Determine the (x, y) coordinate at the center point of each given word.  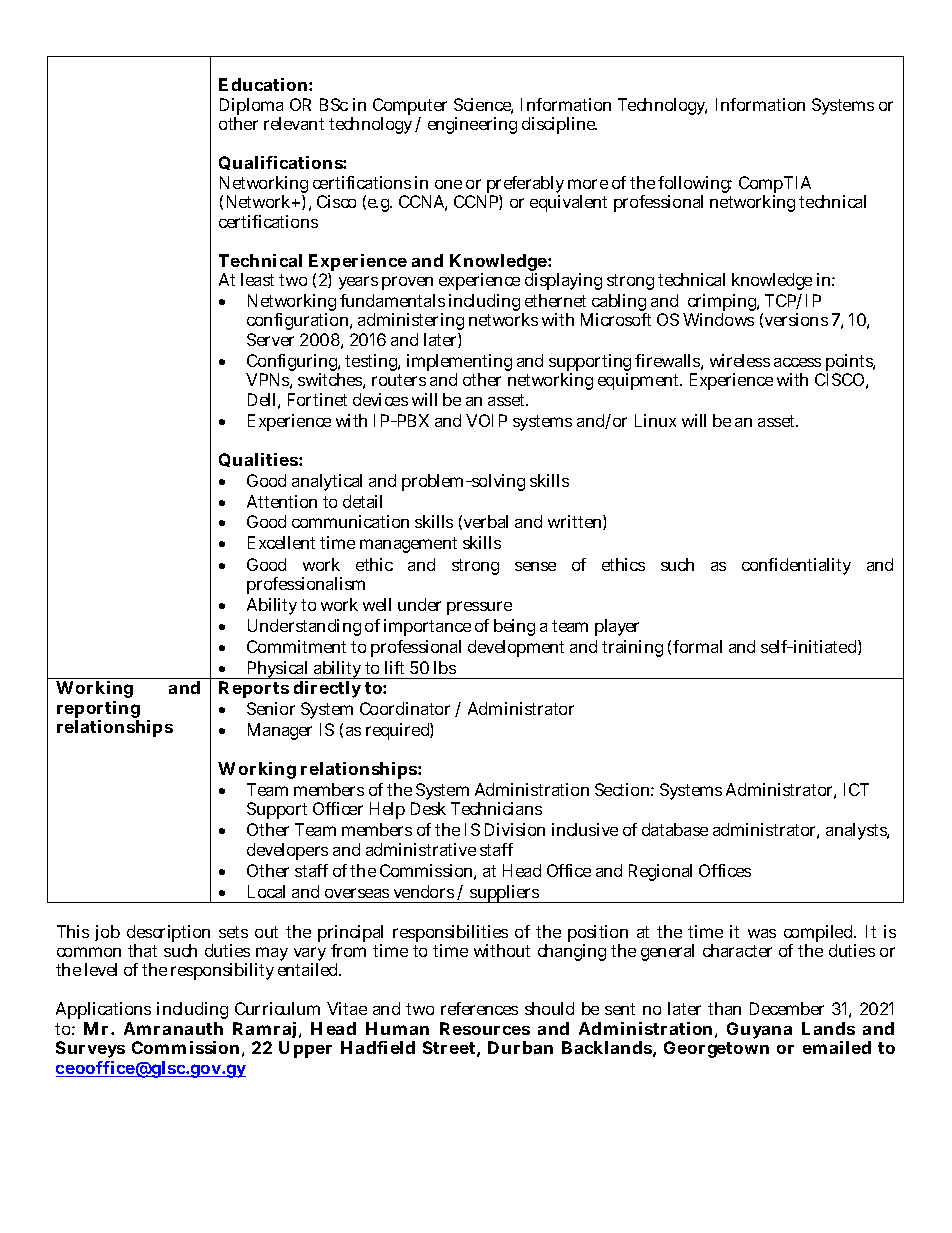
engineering (472, 125)
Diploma (251, 108)
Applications (103, 1012)
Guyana (759, 1030)
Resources (485, 1028)
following (695, 186)
